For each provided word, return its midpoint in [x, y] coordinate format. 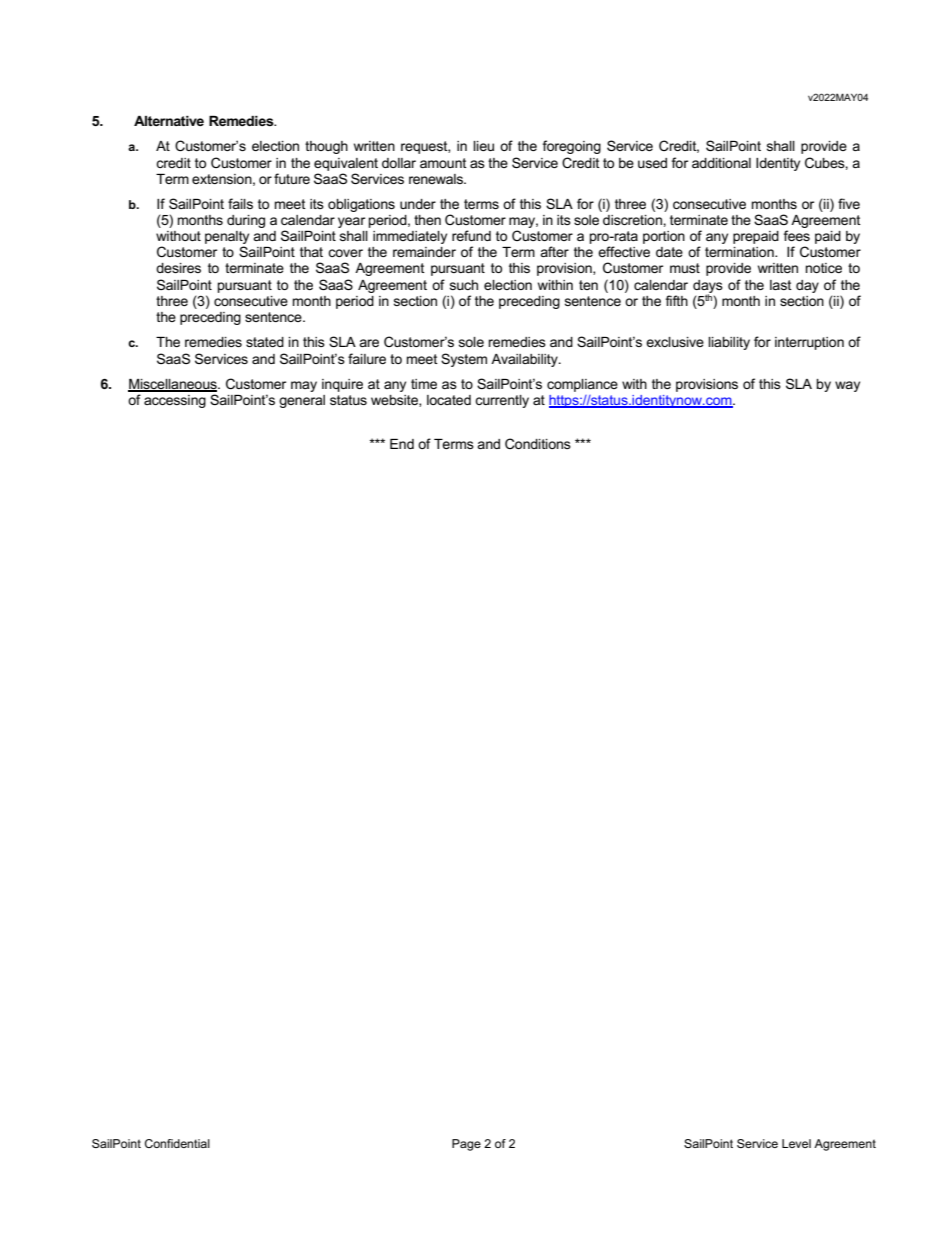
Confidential [177, 1143]
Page [466, 1145]
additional [721, 163]
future [292, 178]
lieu [483, 146]
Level [796, 1143]
